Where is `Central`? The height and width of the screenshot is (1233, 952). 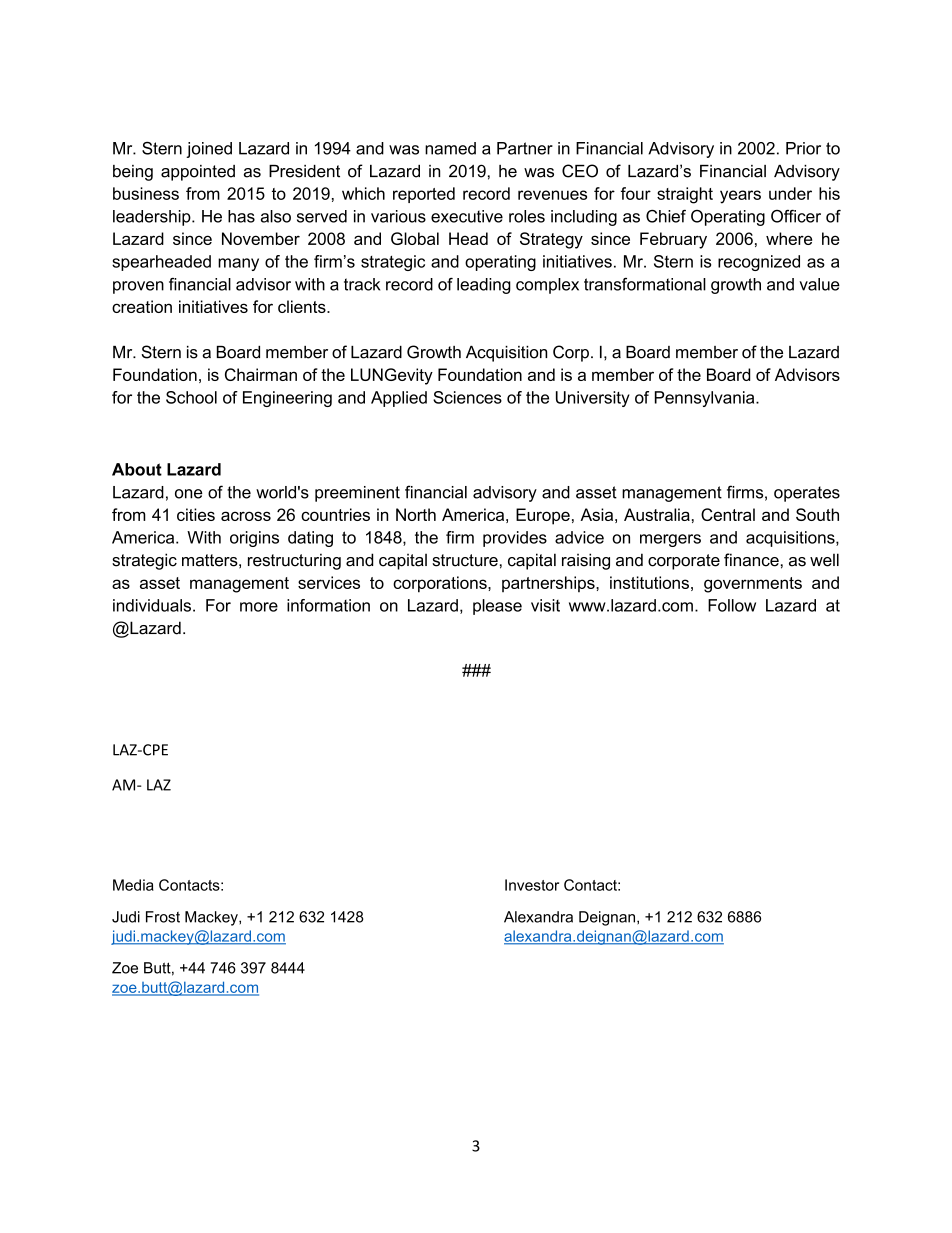 Central is located at coordinates (728, 514).
